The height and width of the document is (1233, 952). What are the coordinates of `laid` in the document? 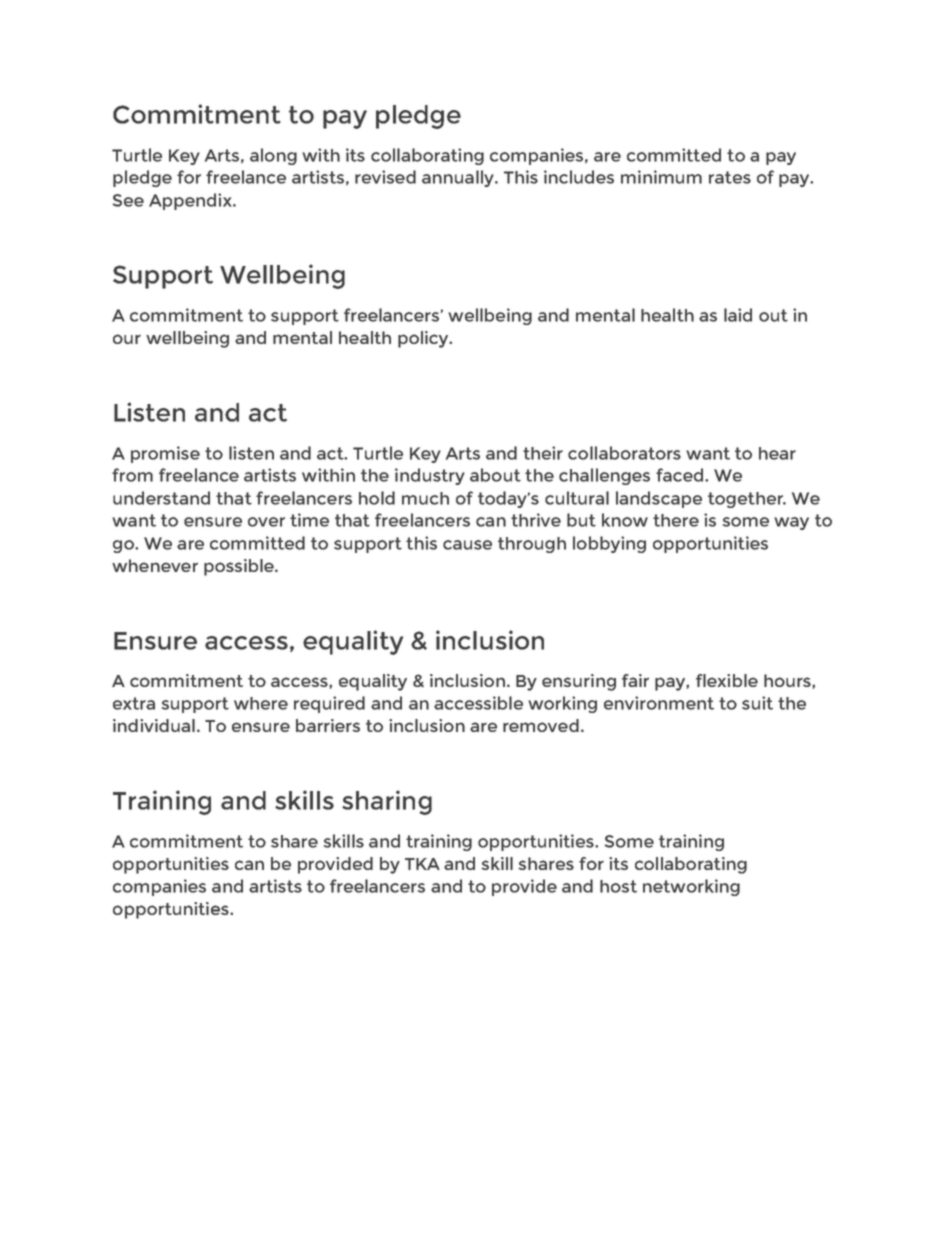 It's located at (738, 315).
